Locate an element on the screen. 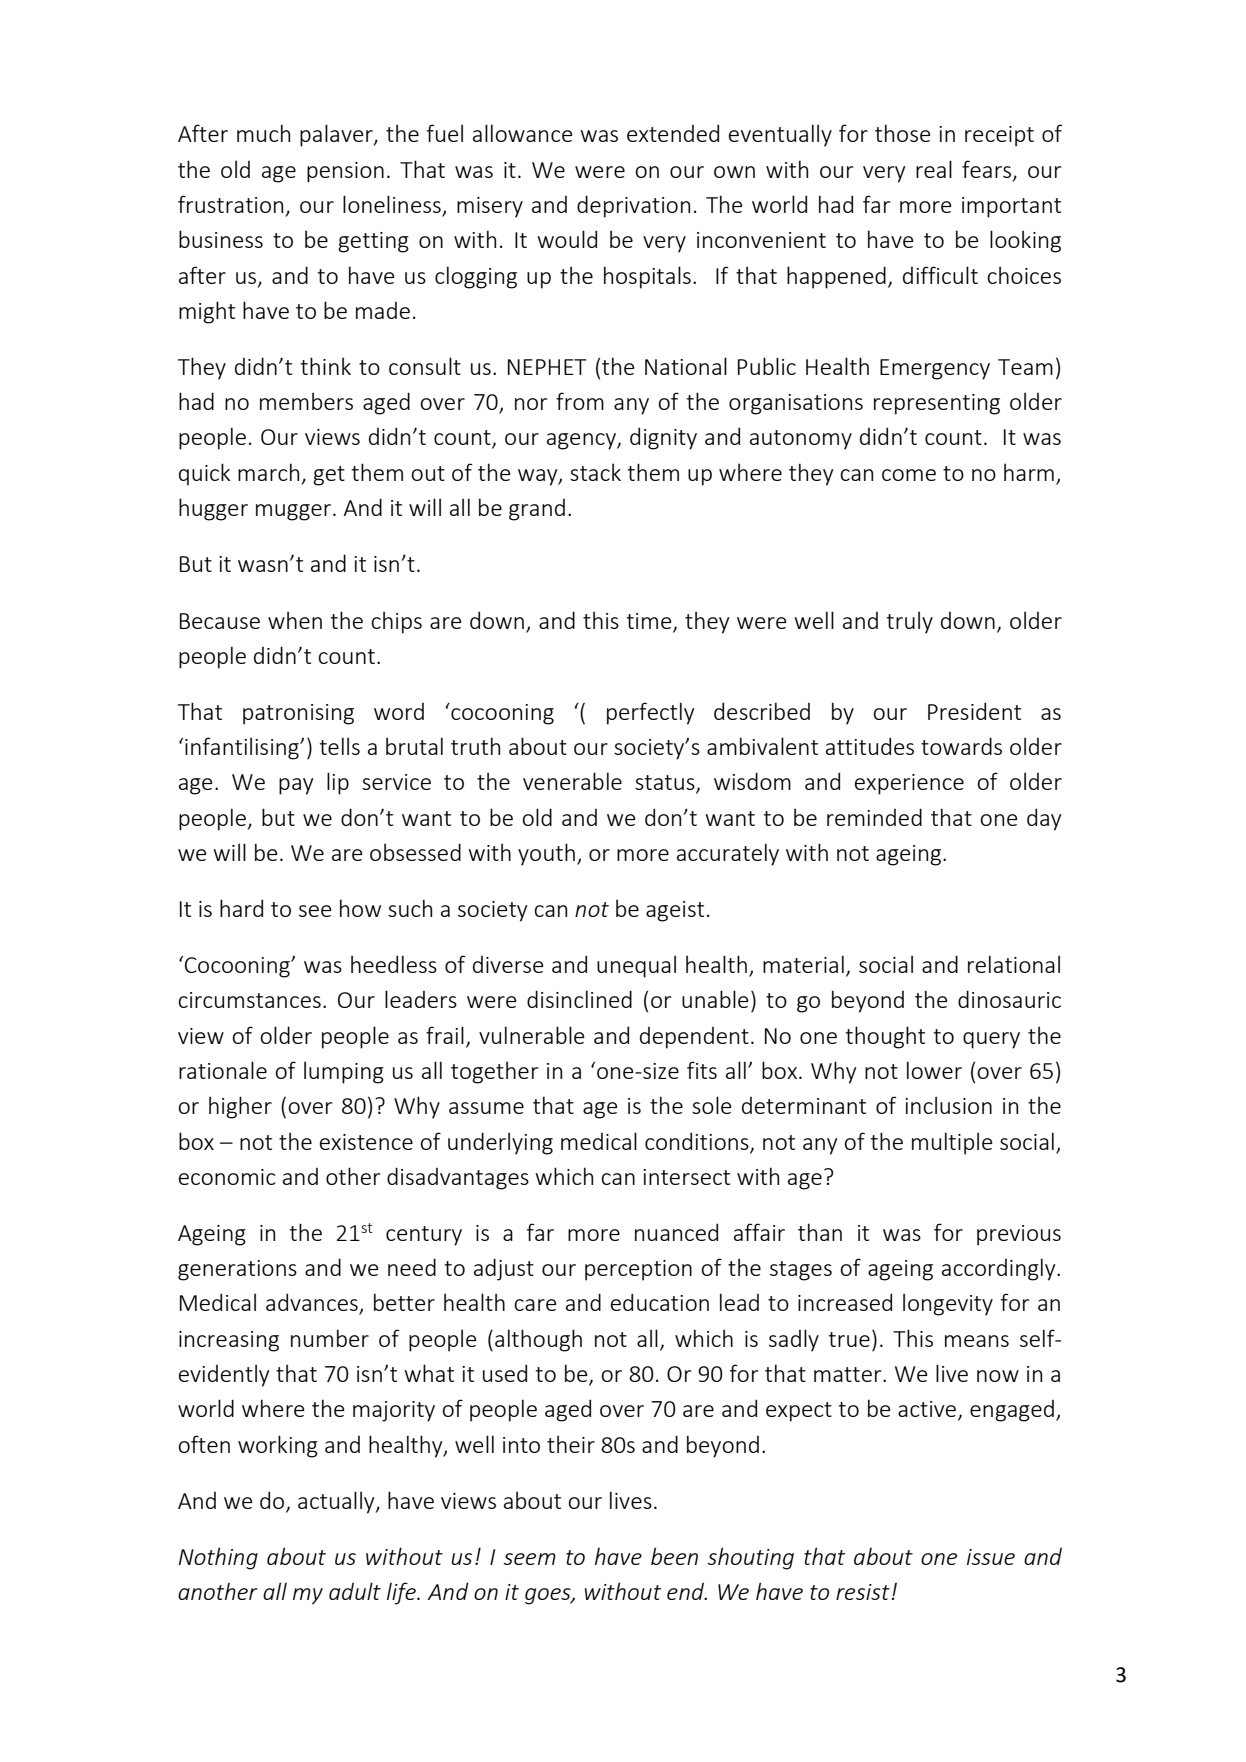  been is located at coordinates (674, 1556).
